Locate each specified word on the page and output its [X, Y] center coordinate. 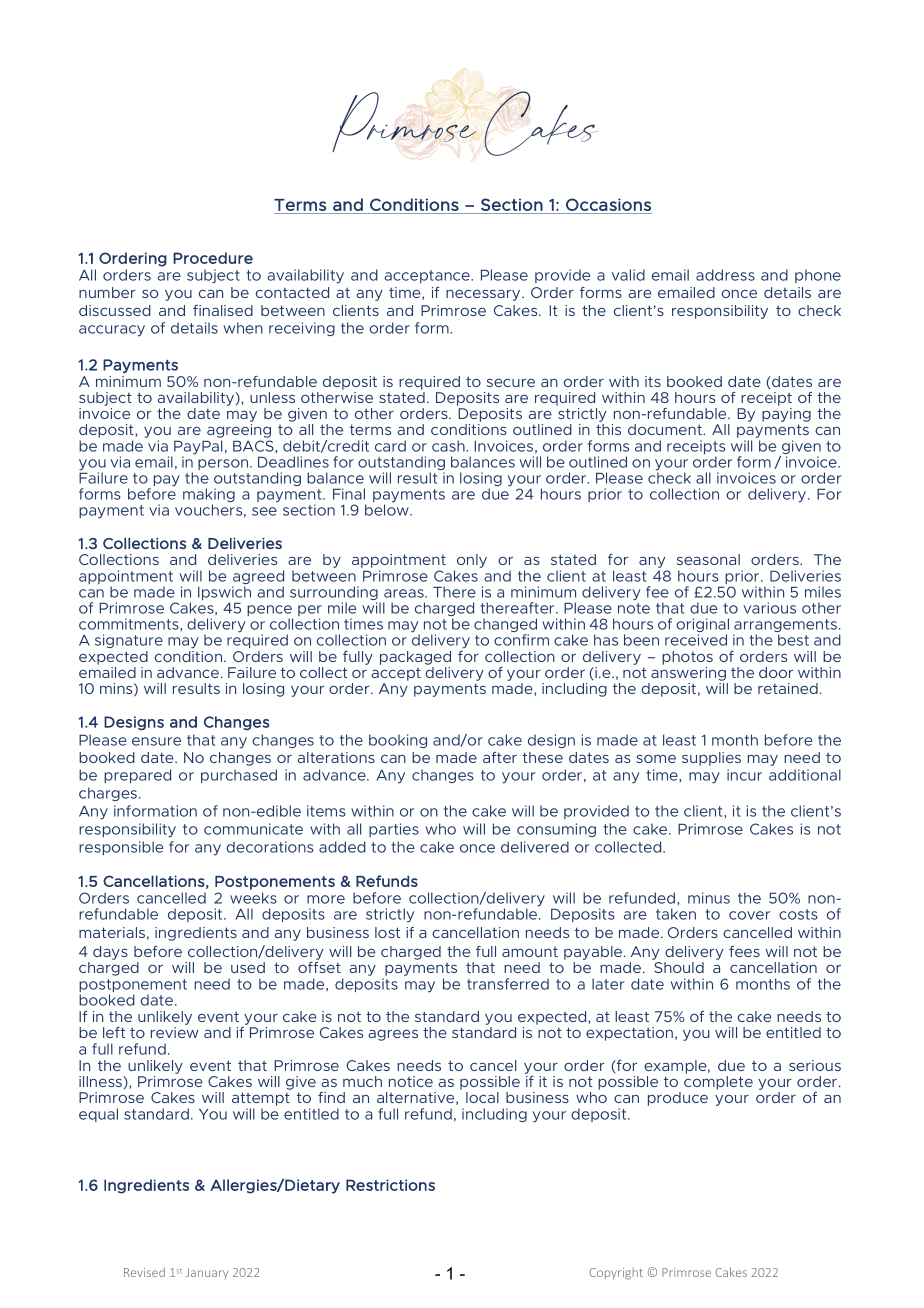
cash [449, 446]
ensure [156, 741]
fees [744, 951]
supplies [711, 759]
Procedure [213, 258]
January [207, 1273]
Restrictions [390, 1185]
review [175, 1032]
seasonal [708, 559]
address [725, 275]
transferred [508, 984]
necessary [484, 295]
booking [398, 741]
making [209, 496]
